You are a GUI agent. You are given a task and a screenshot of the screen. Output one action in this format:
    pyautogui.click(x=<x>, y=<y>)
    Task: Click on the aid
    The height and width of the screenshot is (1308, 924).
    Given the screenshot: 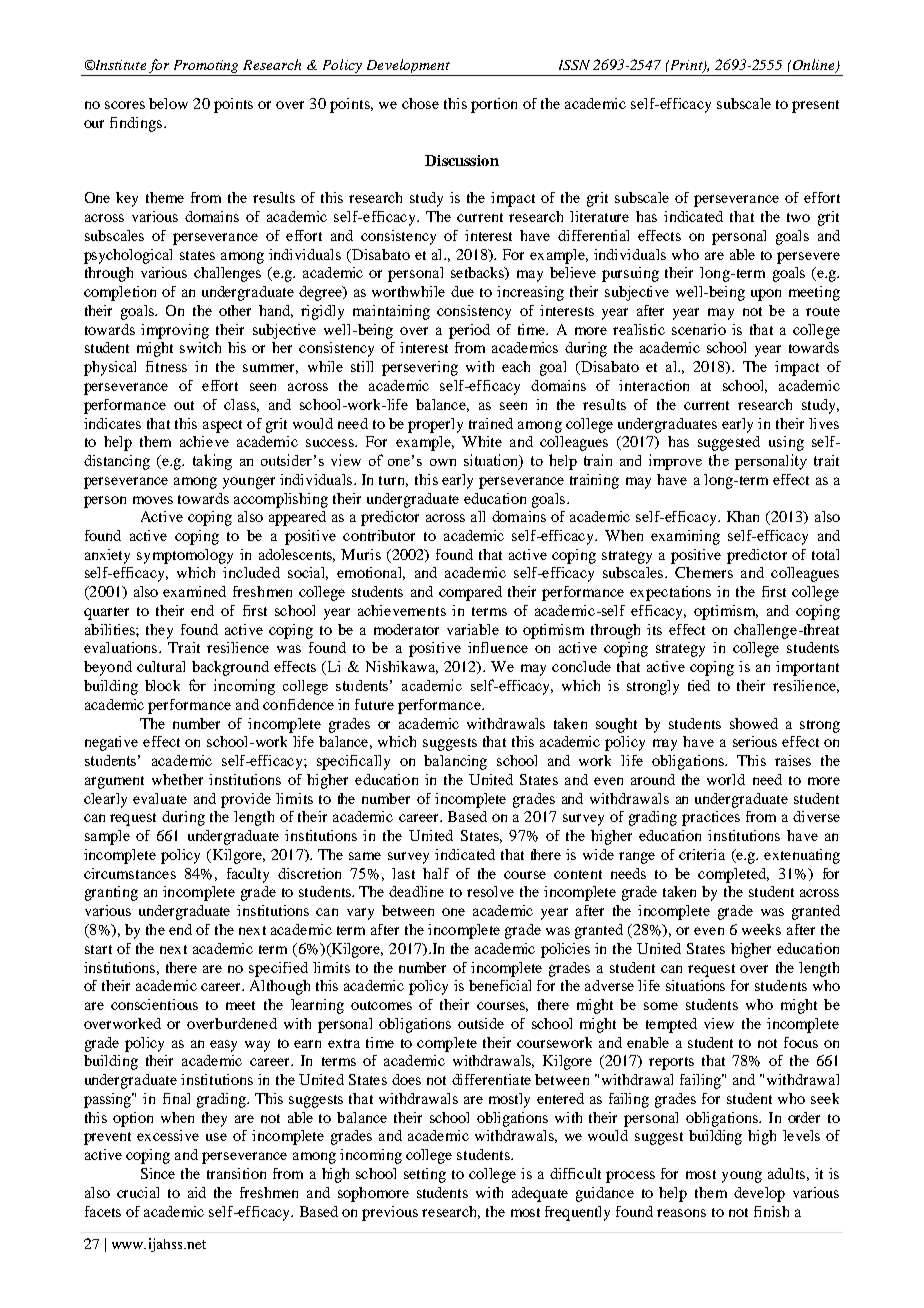 What is the action you would take?
    pyautogui.click(x=197, y=1192)
